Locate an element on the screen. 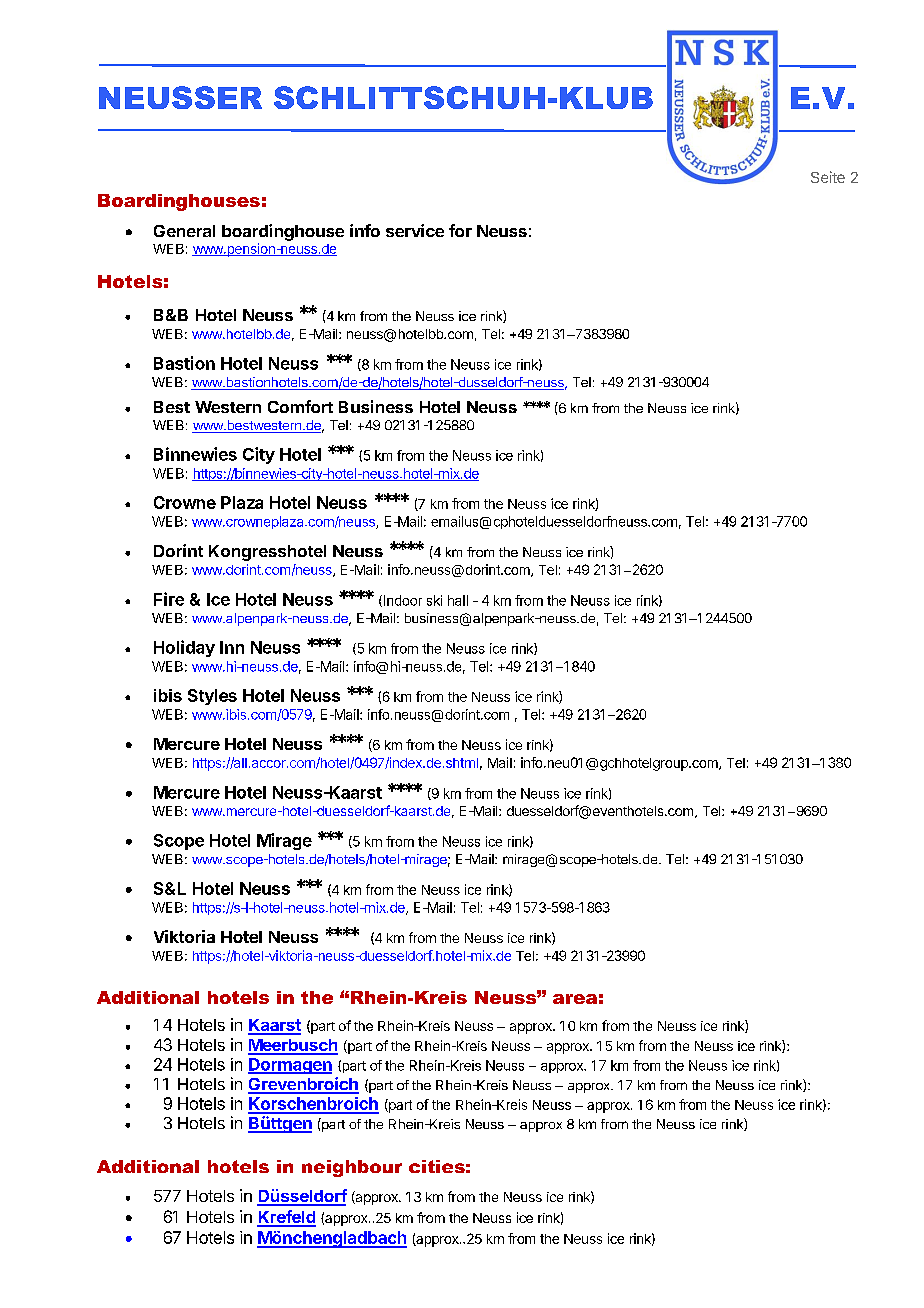 The height and width of the screenshot is (1308, 924). ski is located at coordinates (434, 600).
